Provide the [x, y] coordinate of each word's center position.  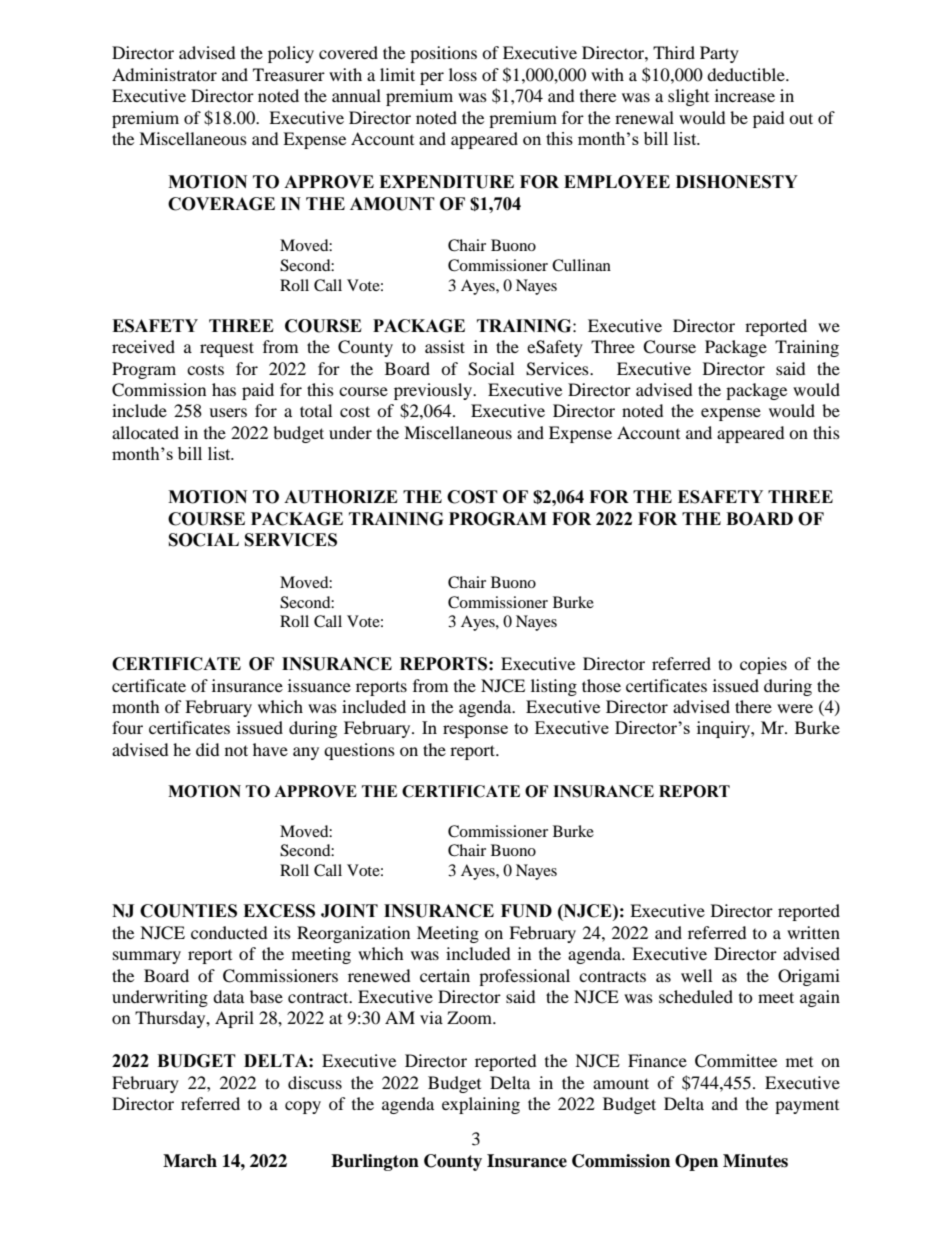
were [795, 708]
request [227, 349]
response [475, 731]
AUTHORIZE [341, 497]
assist [445, 346]
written [813, 932]
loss [463, 74]
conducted [229, 932]
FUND [526, 911]
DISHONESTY [737, 182]
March [190, 1161]
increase [745, 95]
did [208, 749]
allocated [145, 432]
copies [763, 665]
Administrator [164, 74]
